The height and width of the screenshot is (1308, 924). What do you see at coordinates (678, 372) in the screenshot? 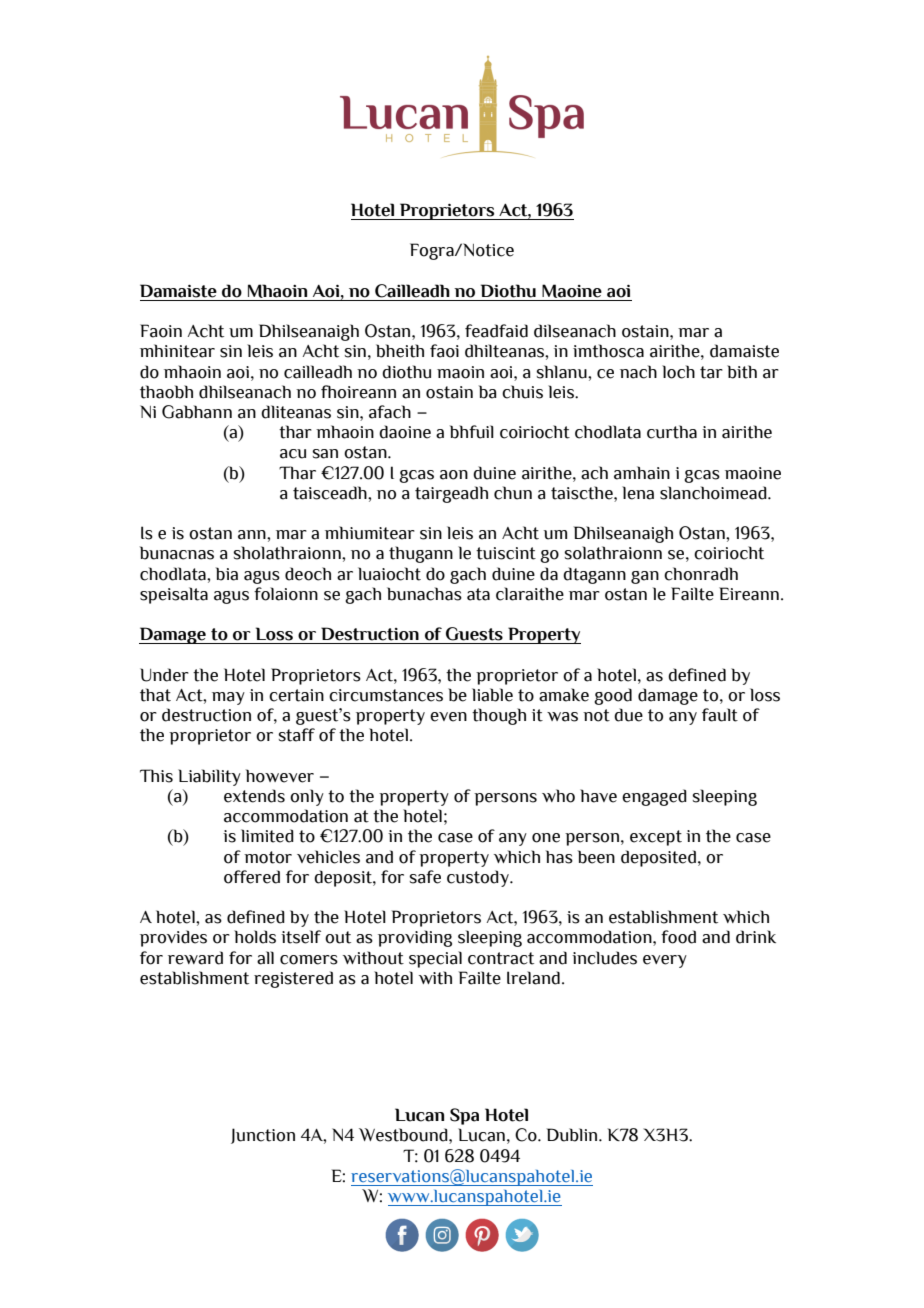
I see `loch` at bounding box center [678, 372].
